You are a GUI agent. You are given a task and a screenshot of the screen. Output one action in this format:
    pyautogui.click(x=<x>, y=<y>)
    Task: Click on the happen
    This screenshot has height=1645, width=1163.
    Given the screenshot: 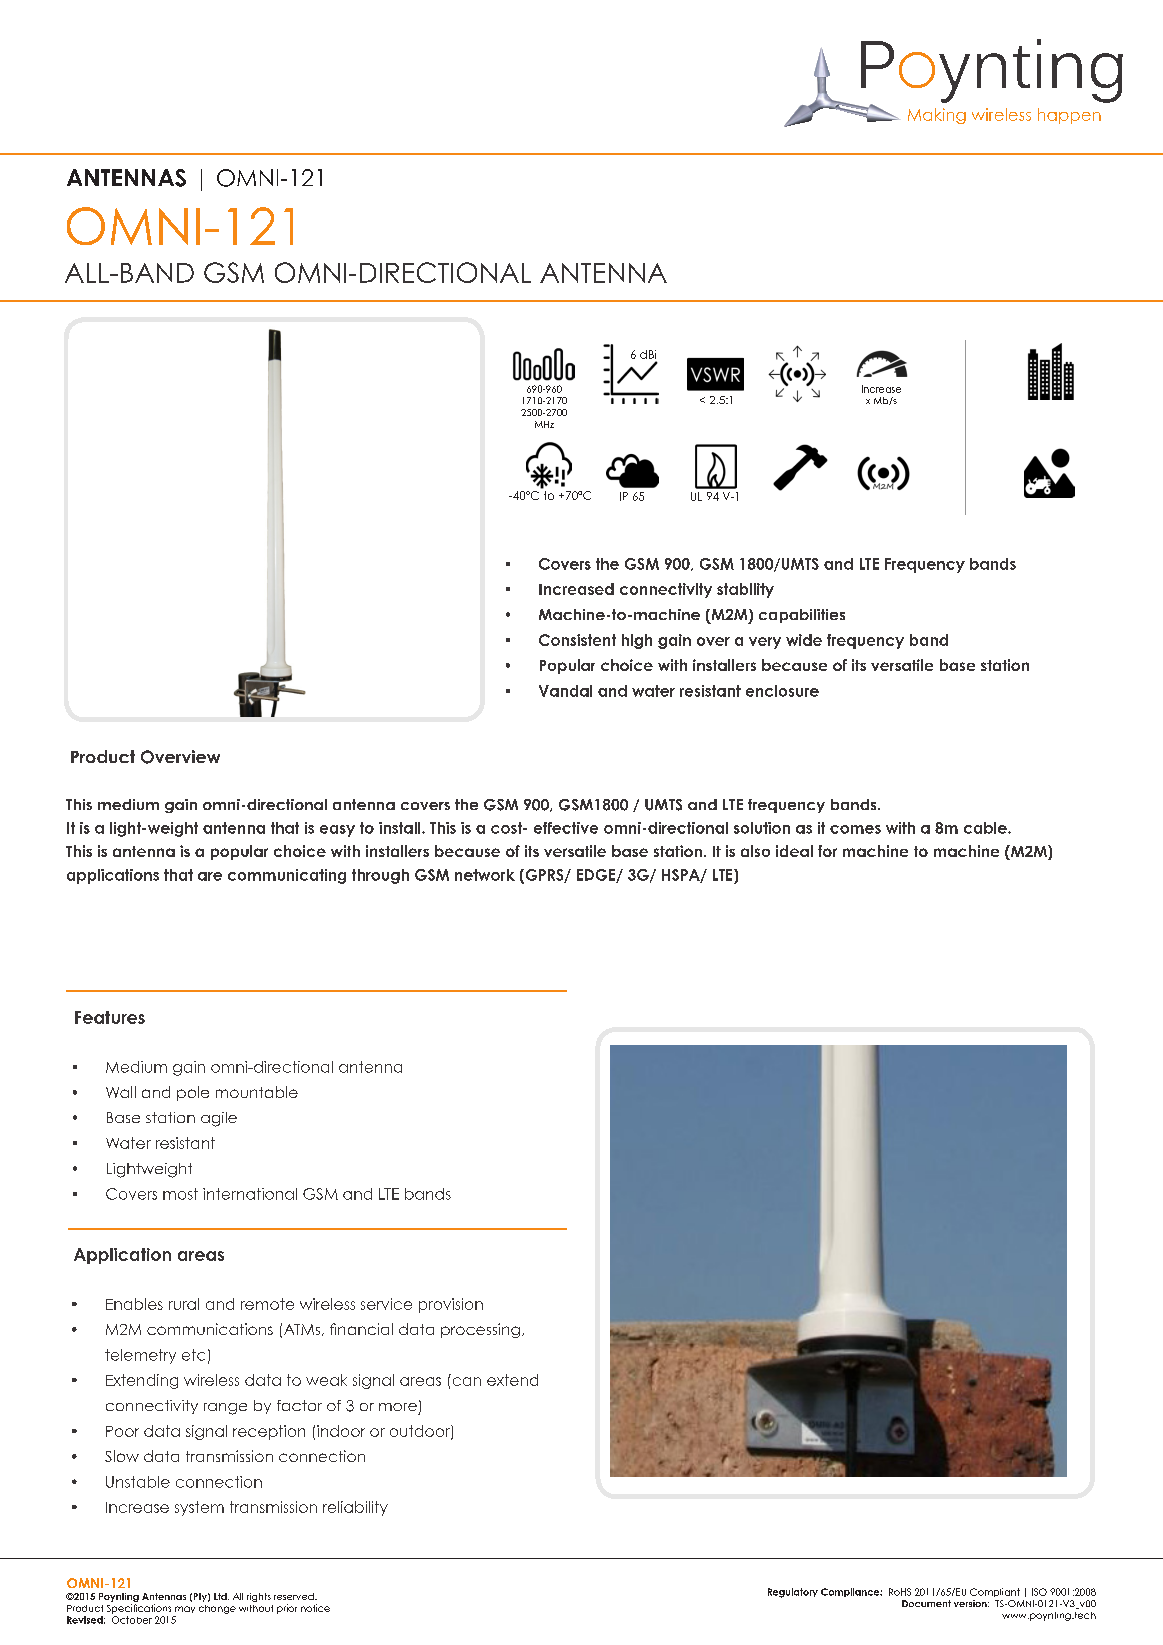 What is the action you would take?
    pyautogui.click(x=1069, y=116)
